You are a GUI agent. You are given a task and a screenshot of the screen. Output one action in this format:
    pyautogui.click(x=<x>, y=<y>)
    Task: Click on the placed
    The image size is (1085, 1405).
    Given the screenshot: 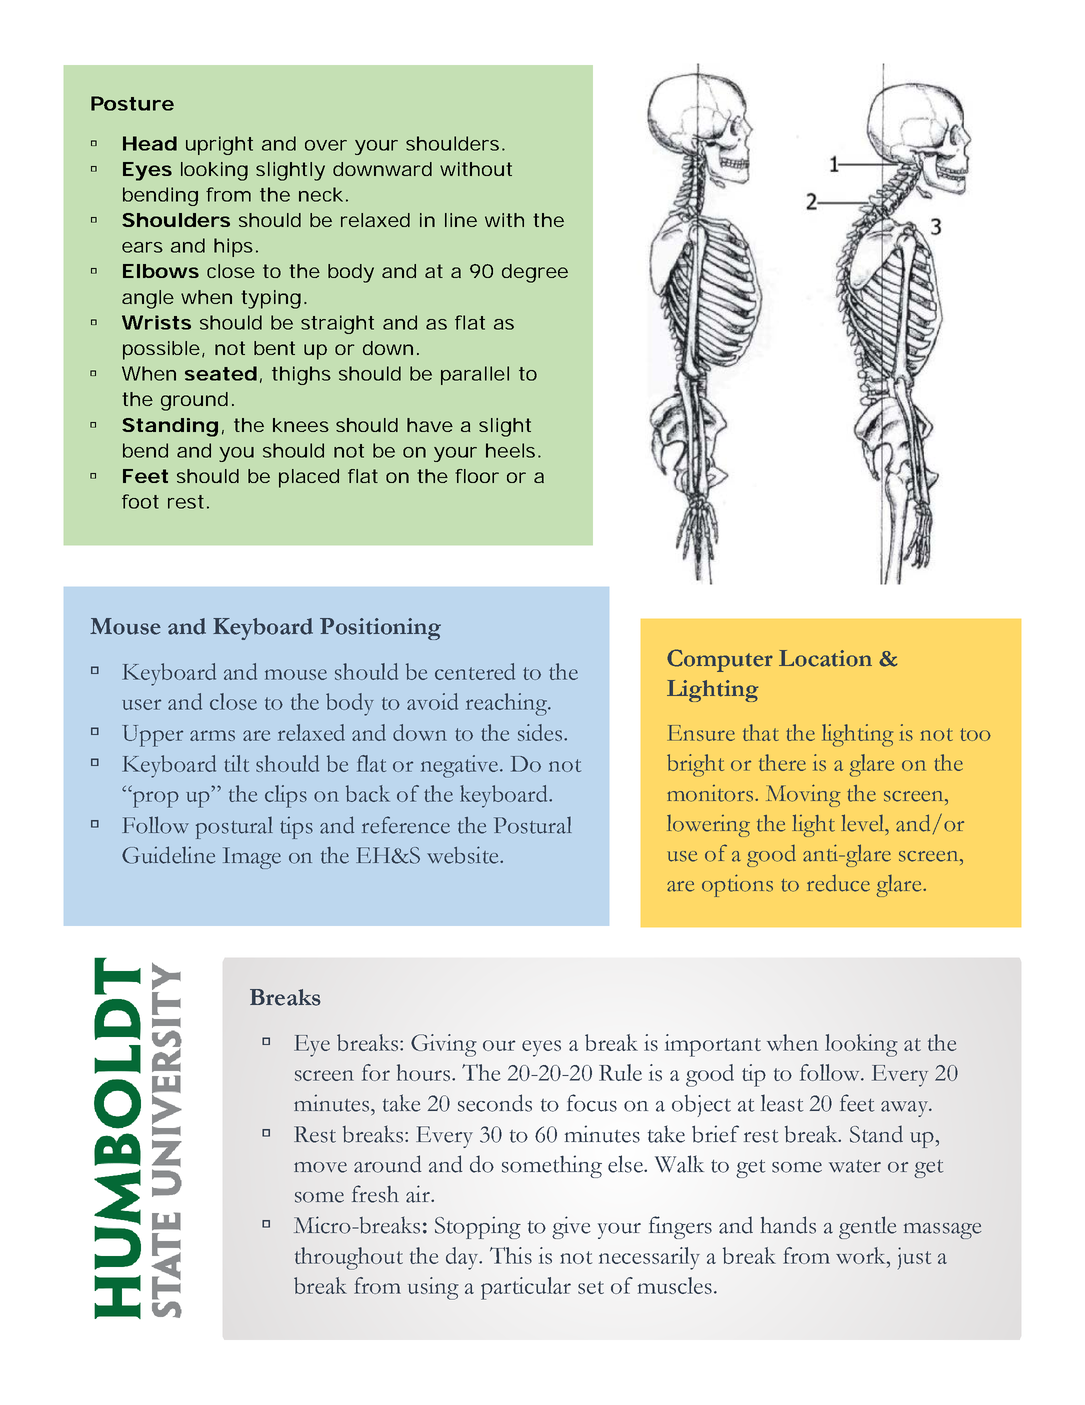 What is the action you would take?
    pyautogui.click(x=309, y=478)
